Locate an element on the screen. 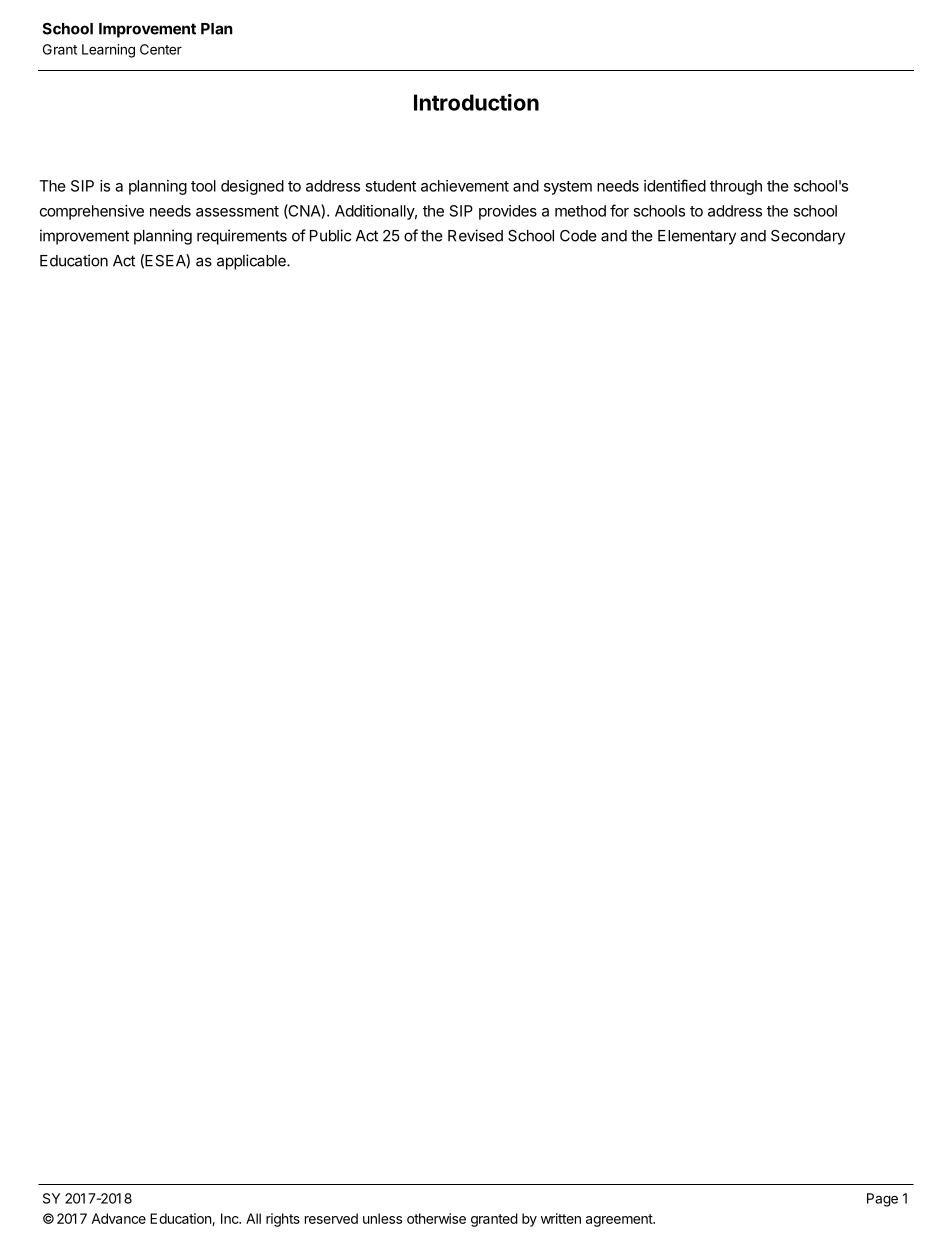 The height and width of the screenshot is (1233, 952). Center is located at coordinates (161, 49).
